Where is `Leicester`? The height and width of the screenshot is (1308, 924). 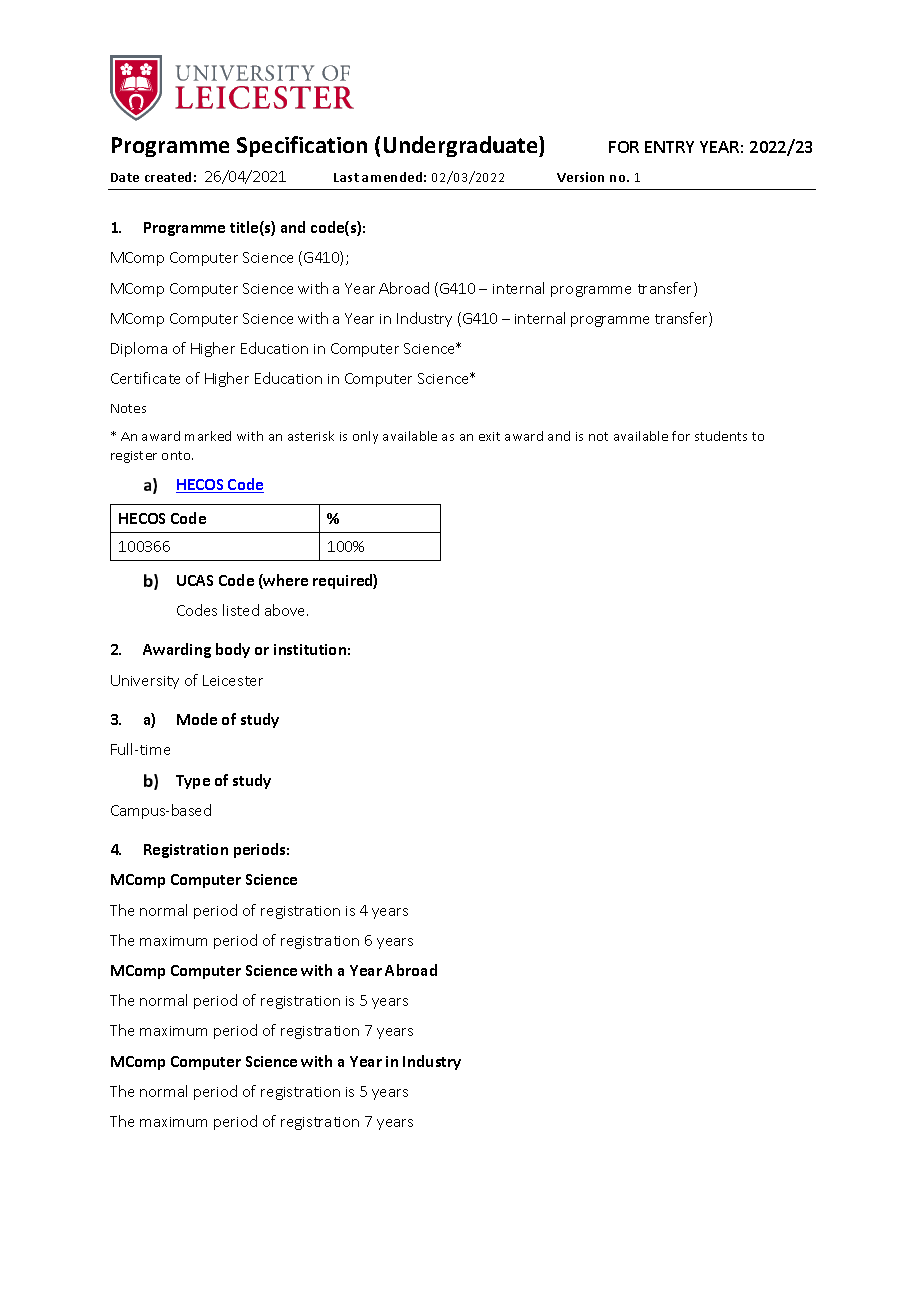 Leicester is located at coordinates (233, 680).
